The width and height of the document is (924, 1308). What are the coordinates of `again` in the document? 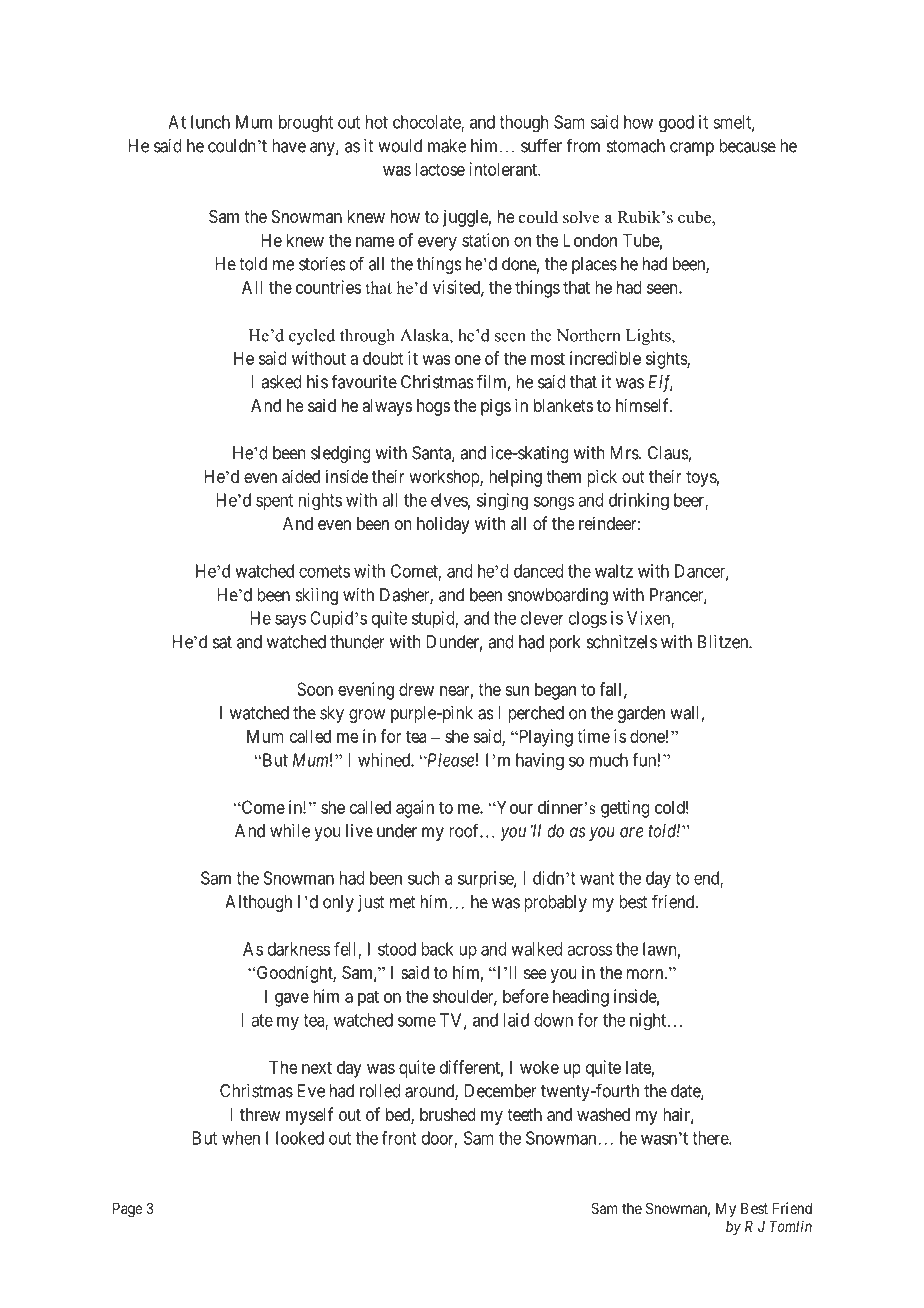 It's located at (415, 809).
